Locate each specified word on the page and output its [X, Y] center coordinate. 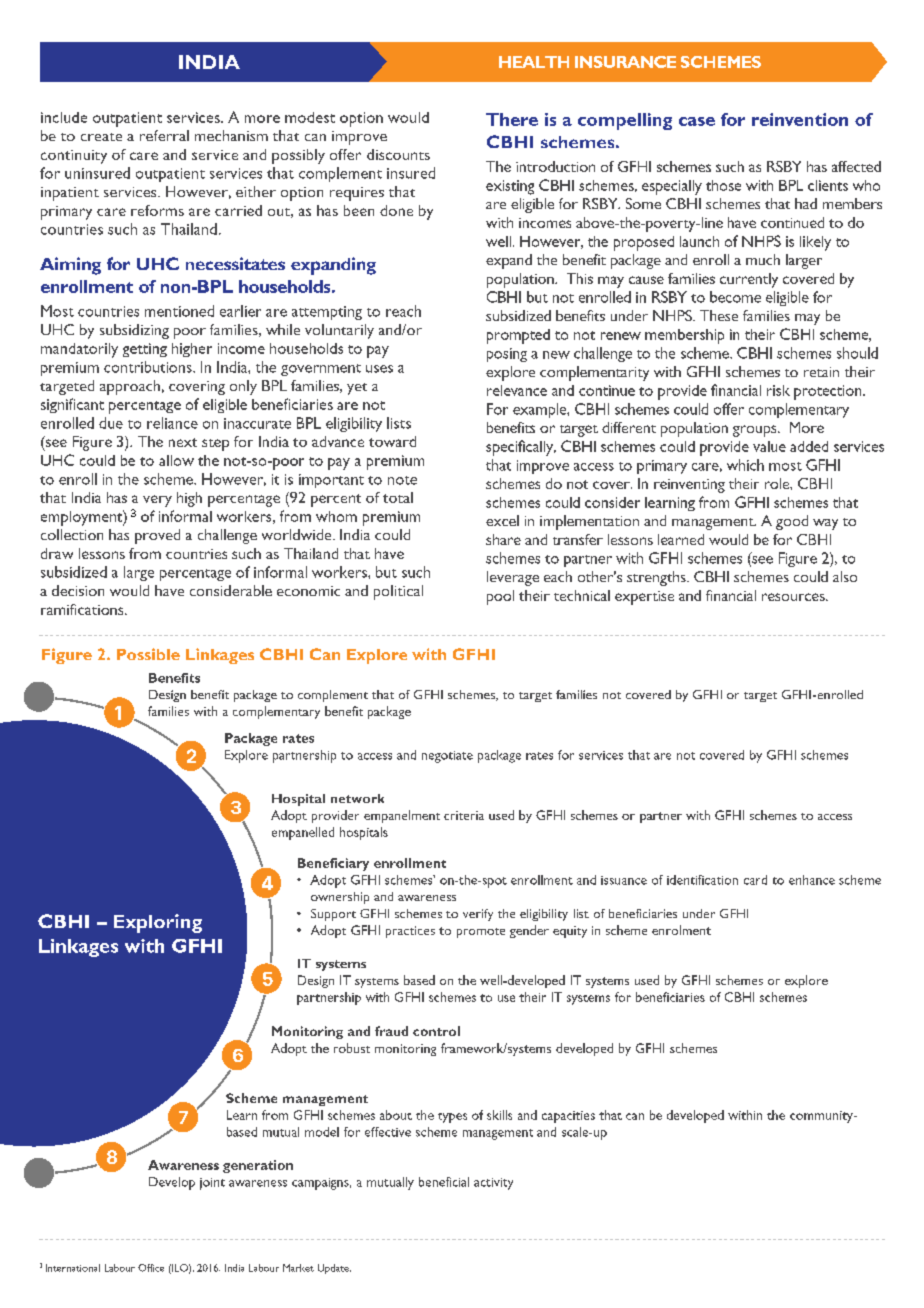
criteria [464, 815]
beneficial [444, 1182]
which [745, 465]
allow [176, 460]
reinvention [800, 119]
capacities [568, 1117]
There [512, 119]
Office [151, 1268]
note [402, 480]
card [755, 880]
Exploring [158, 923]
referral [164, 135]
